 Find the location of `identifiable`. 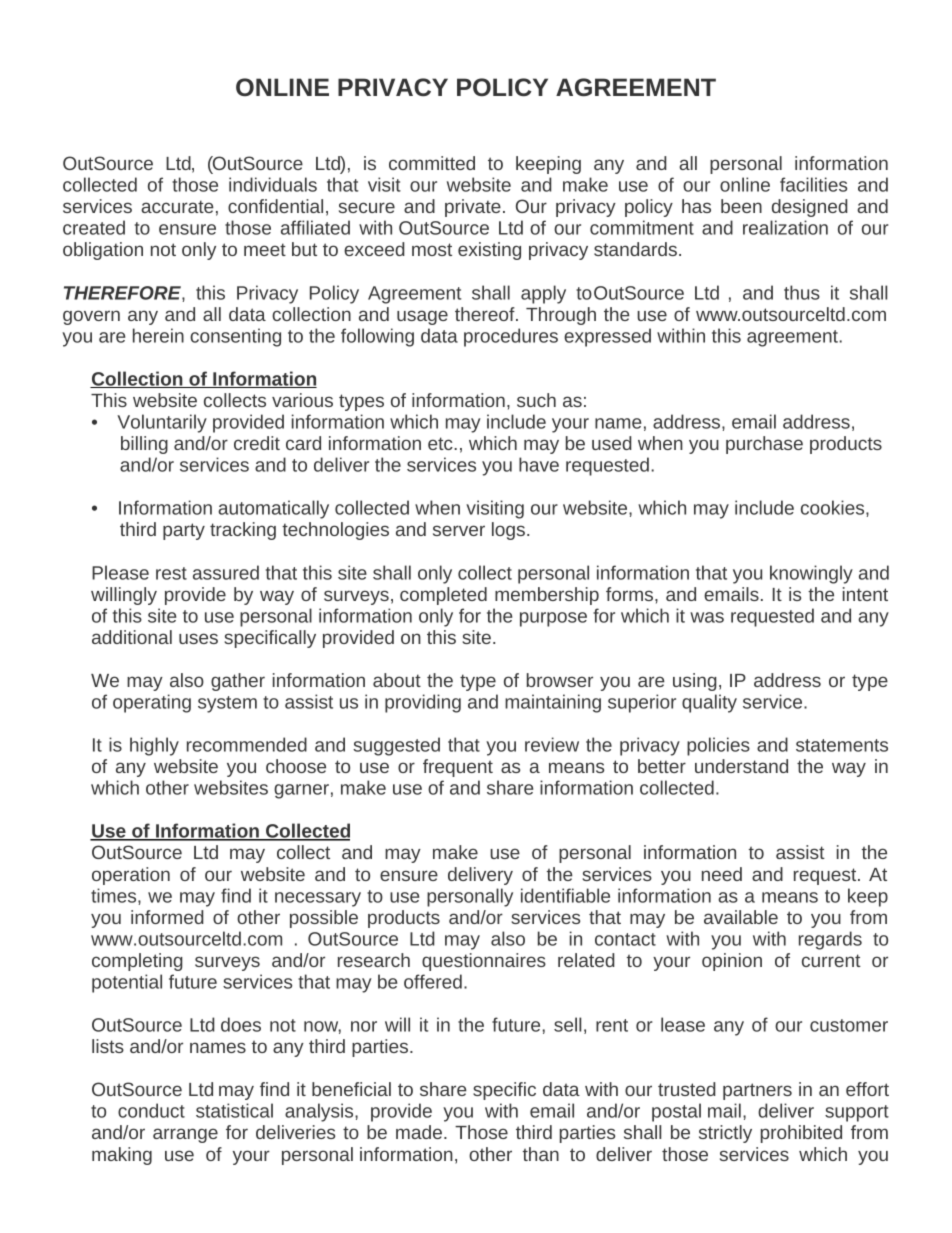

identifiable is located at coordinates (565, 895).
